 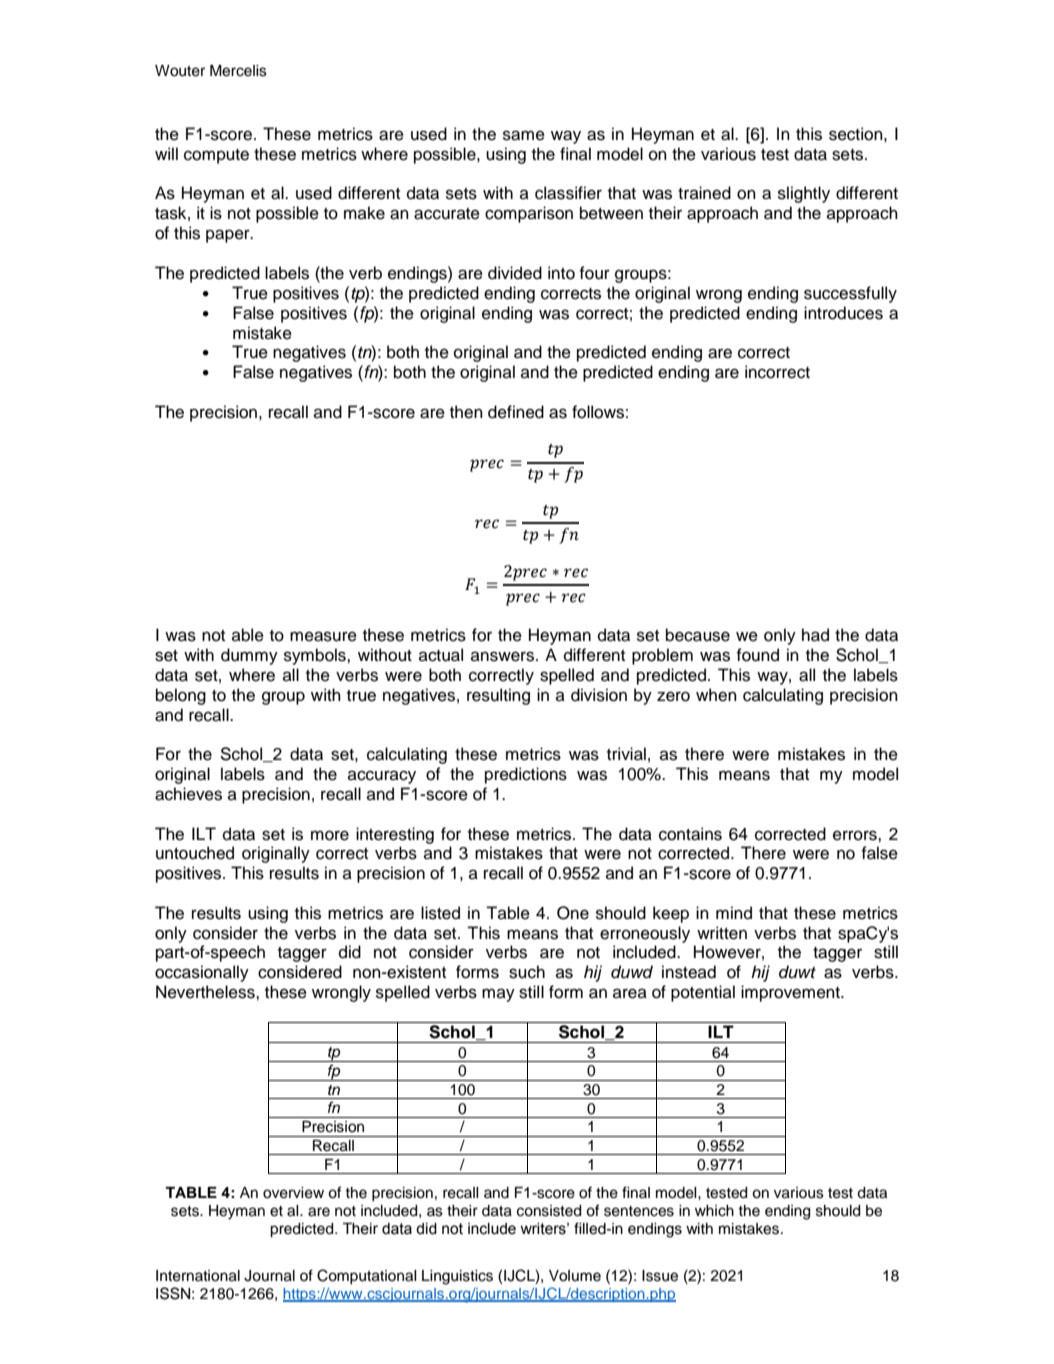 What do you see at coordinates (524, 135) in the screenshot?
I see `same` at bounding box center [524, 135].
